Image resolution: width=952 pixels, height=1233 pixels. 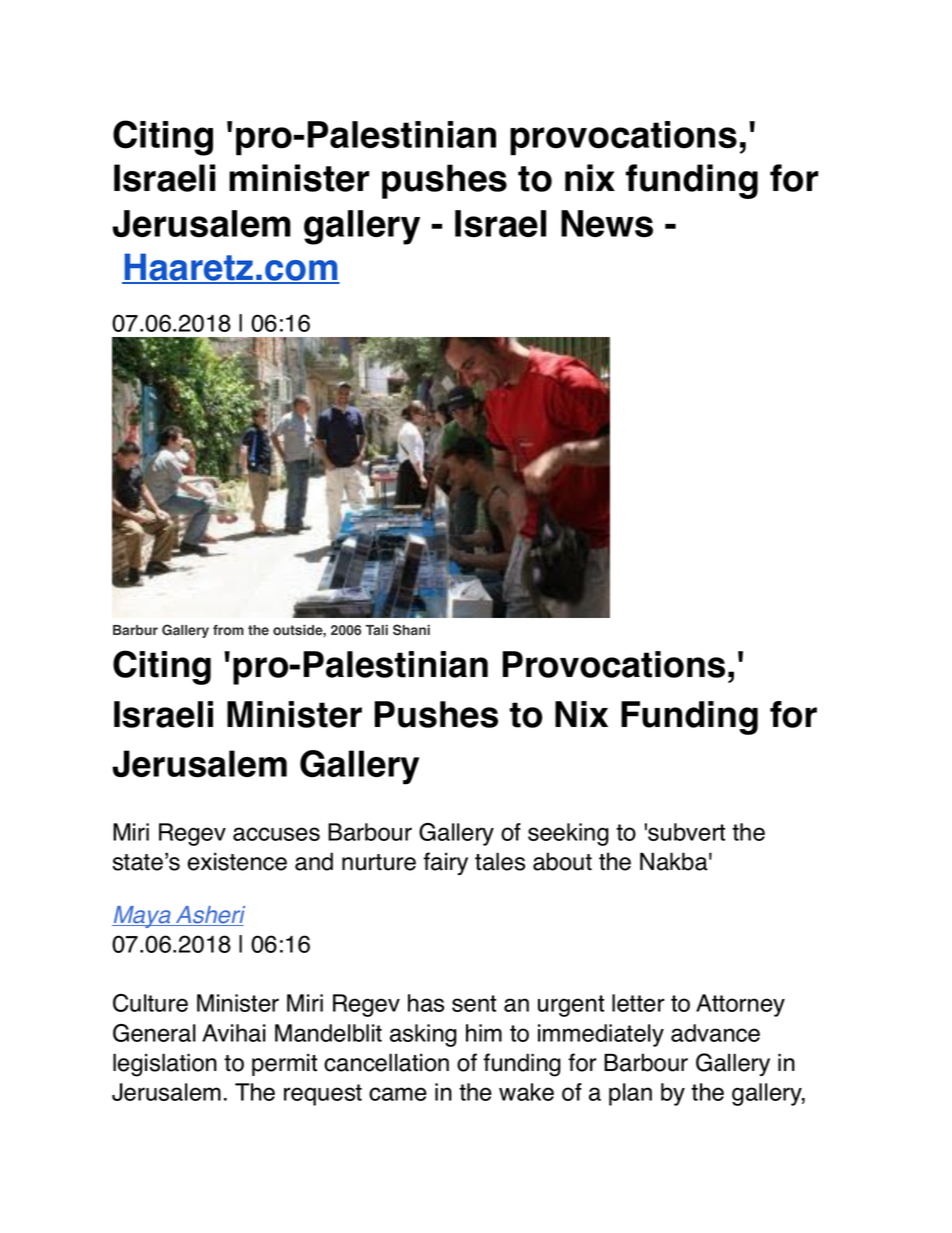 I want to click on Shani, so click(x=411, y=630).
